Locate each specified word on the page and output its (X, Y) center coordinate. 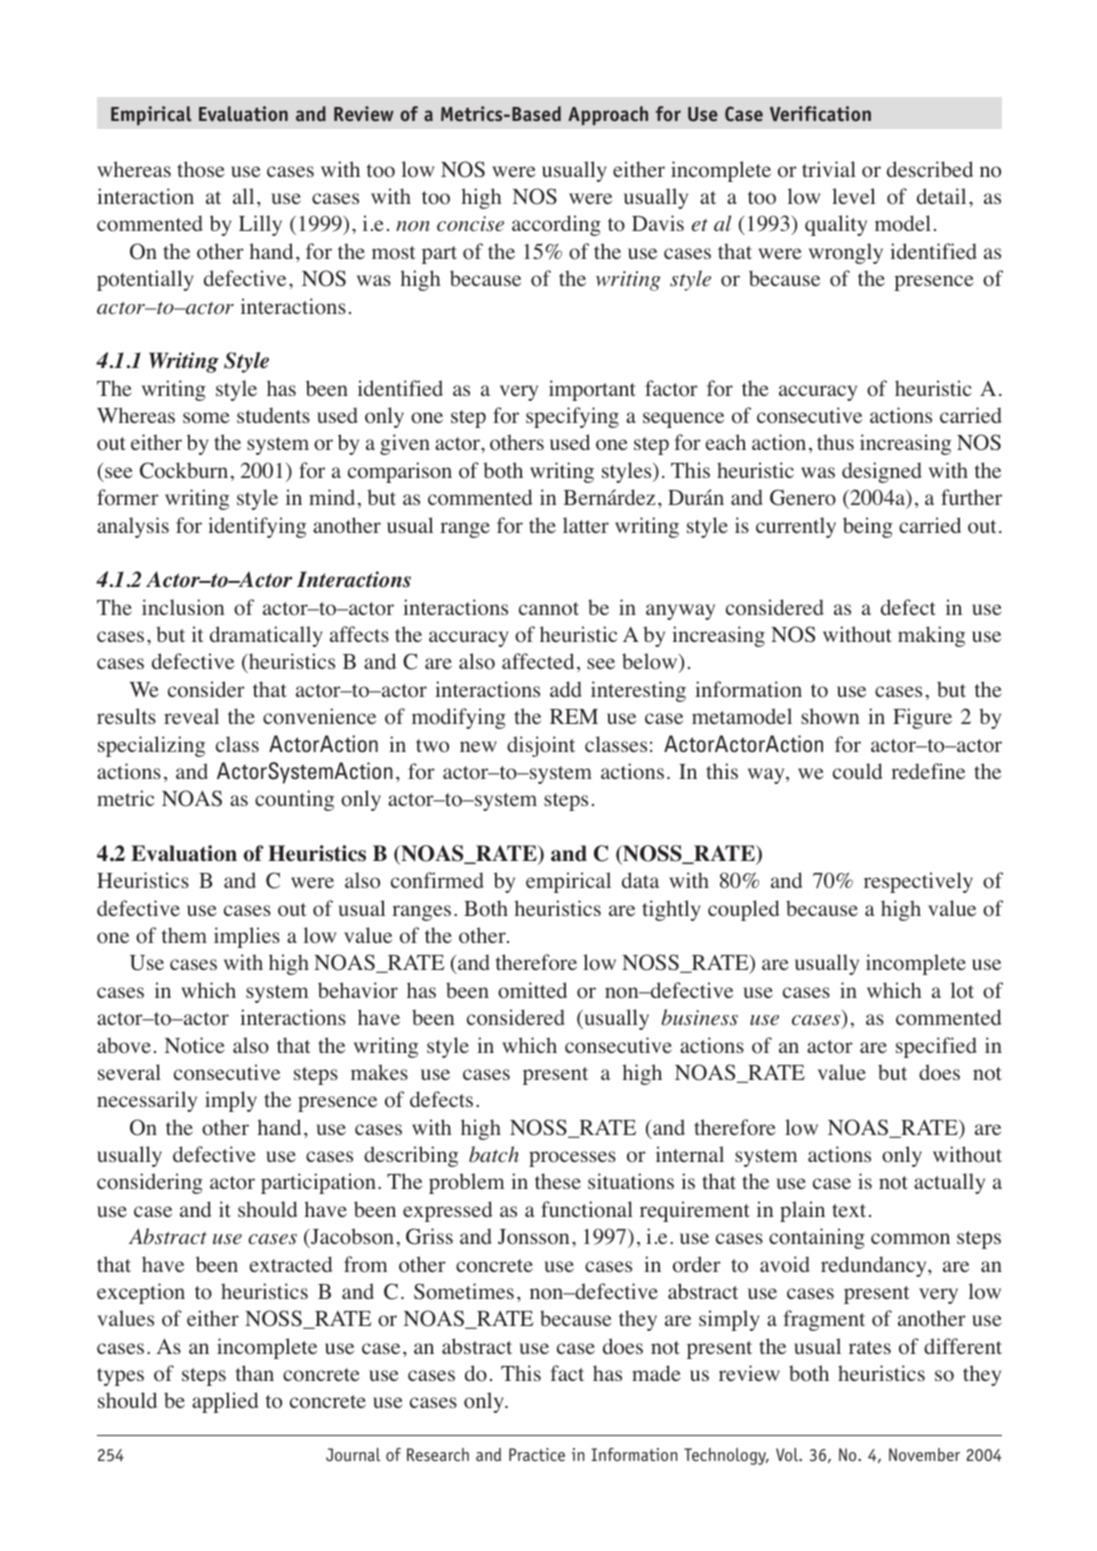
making (931, 636)
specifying (572, 417)
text (849, 1210)
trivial (829, 169)
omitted (532, 990)
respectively (918, 882)
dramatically (266, 636)
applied (225, 1402)
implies (247, 937)
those (201, 169)
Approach (608, 115)
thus (835, 442)
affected (538, 661)
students (273, 415)
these (558, 1181)
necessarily (147, 1101)
